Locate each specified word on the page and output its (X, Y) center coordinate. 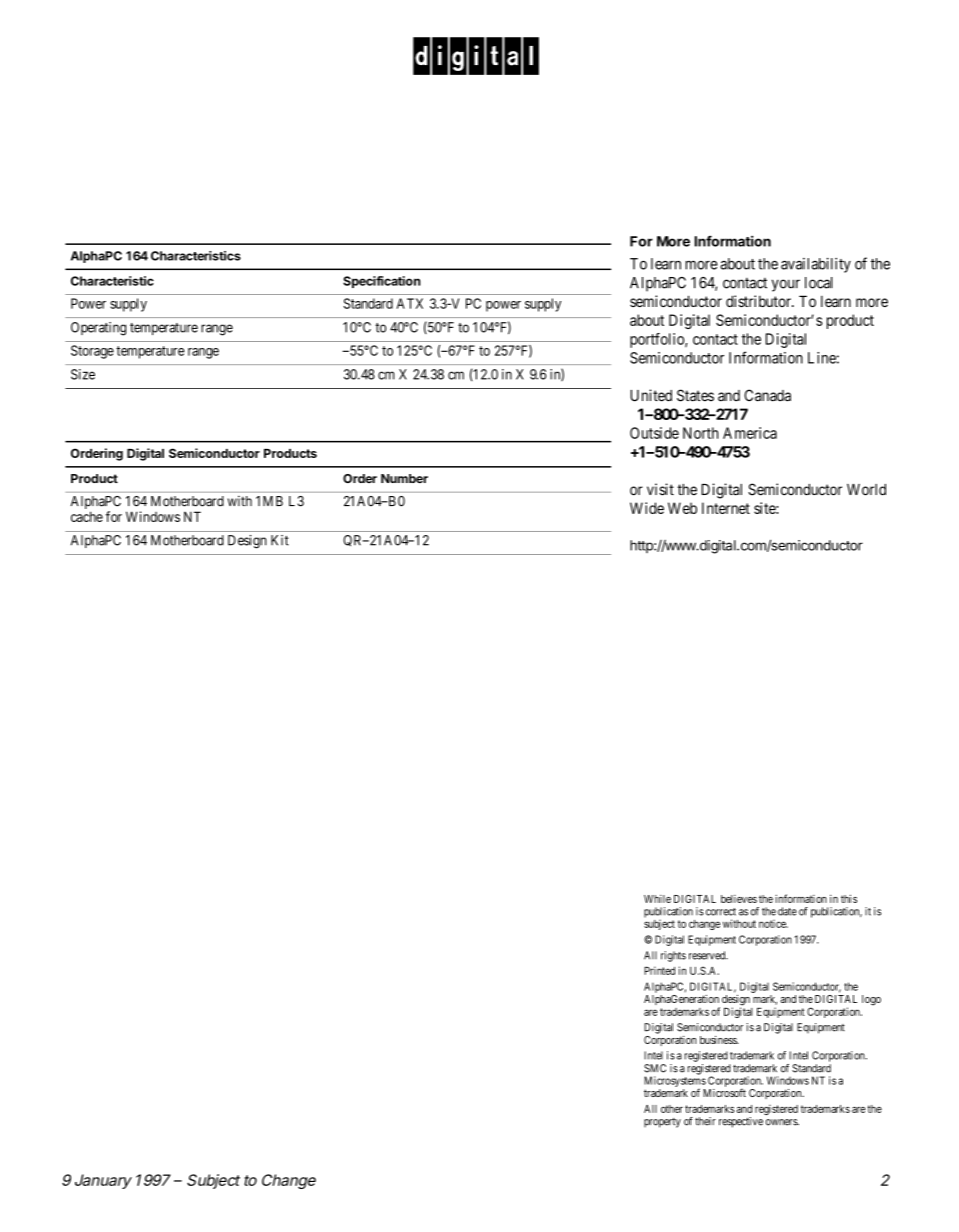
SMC (655, 1068)
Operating (98, 329)
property (662, 1123)
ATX (410, 303)
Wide (647, 508)
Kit (280, 540)
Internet (726, 508)
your (786, 285)
